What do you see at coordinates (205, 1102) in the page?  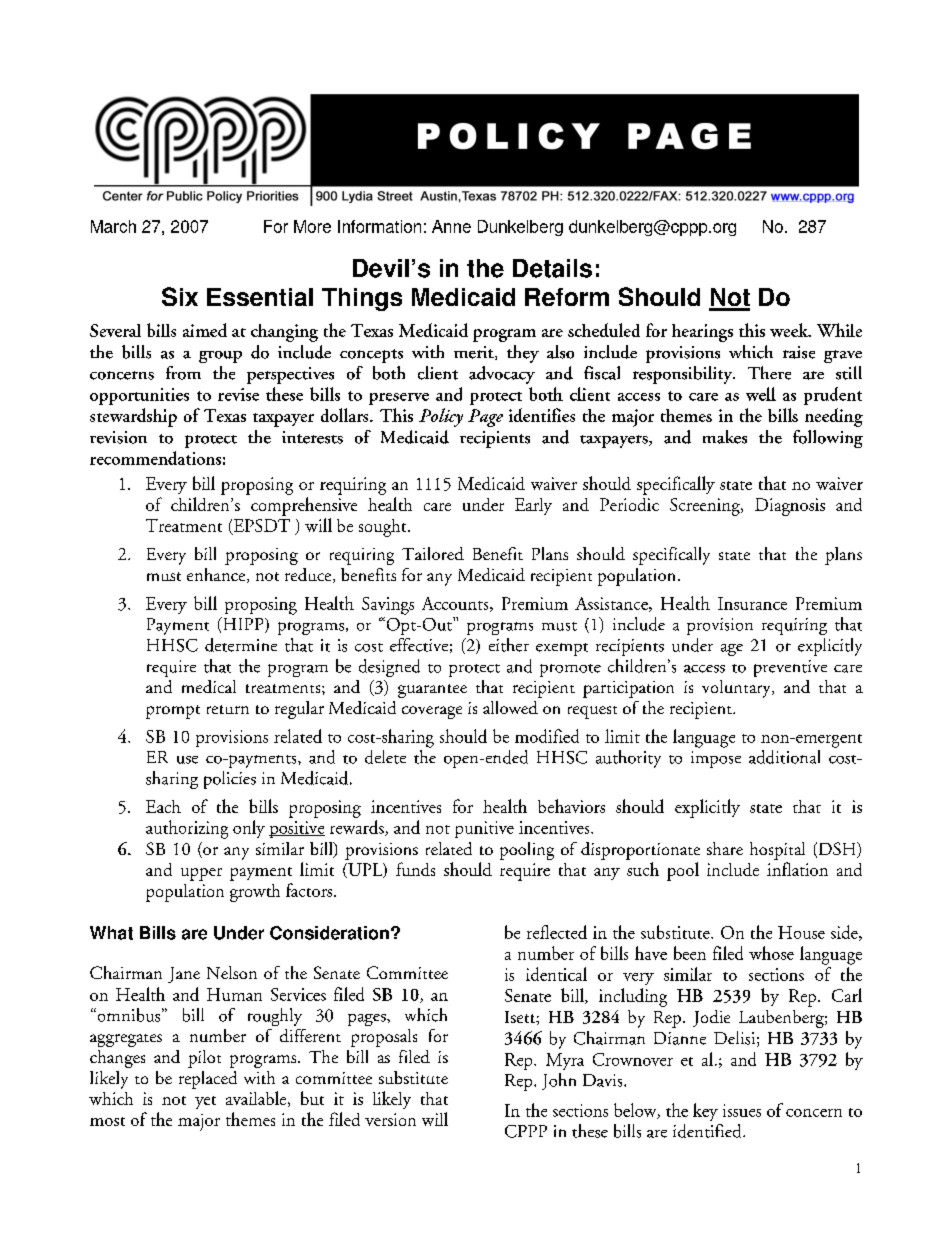 I see `yet` at bounding box center [205, 1102].
